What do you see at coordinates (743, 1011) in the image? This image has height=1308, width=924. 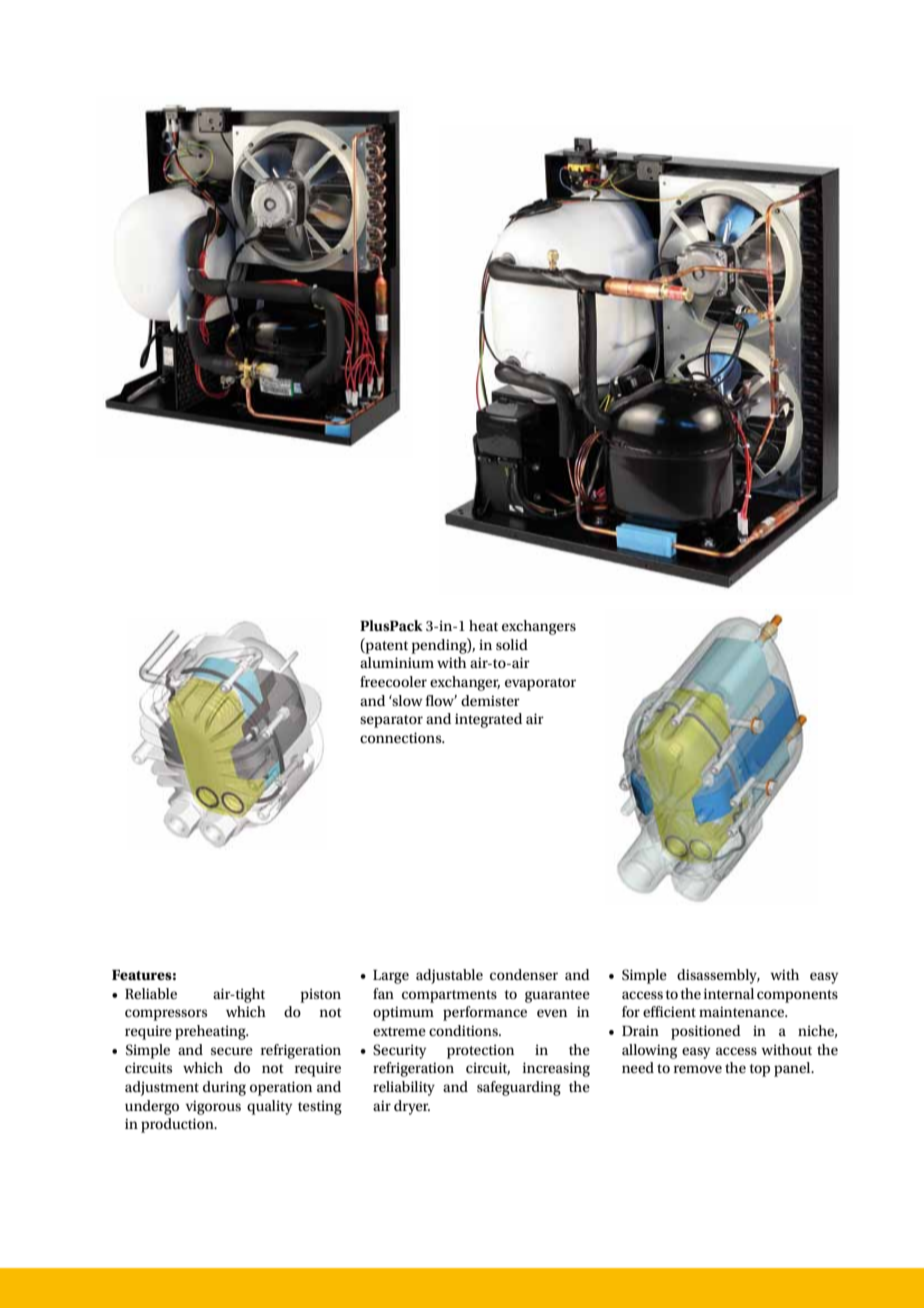 I see `maintenance` at bounding box center [743, 1011].
